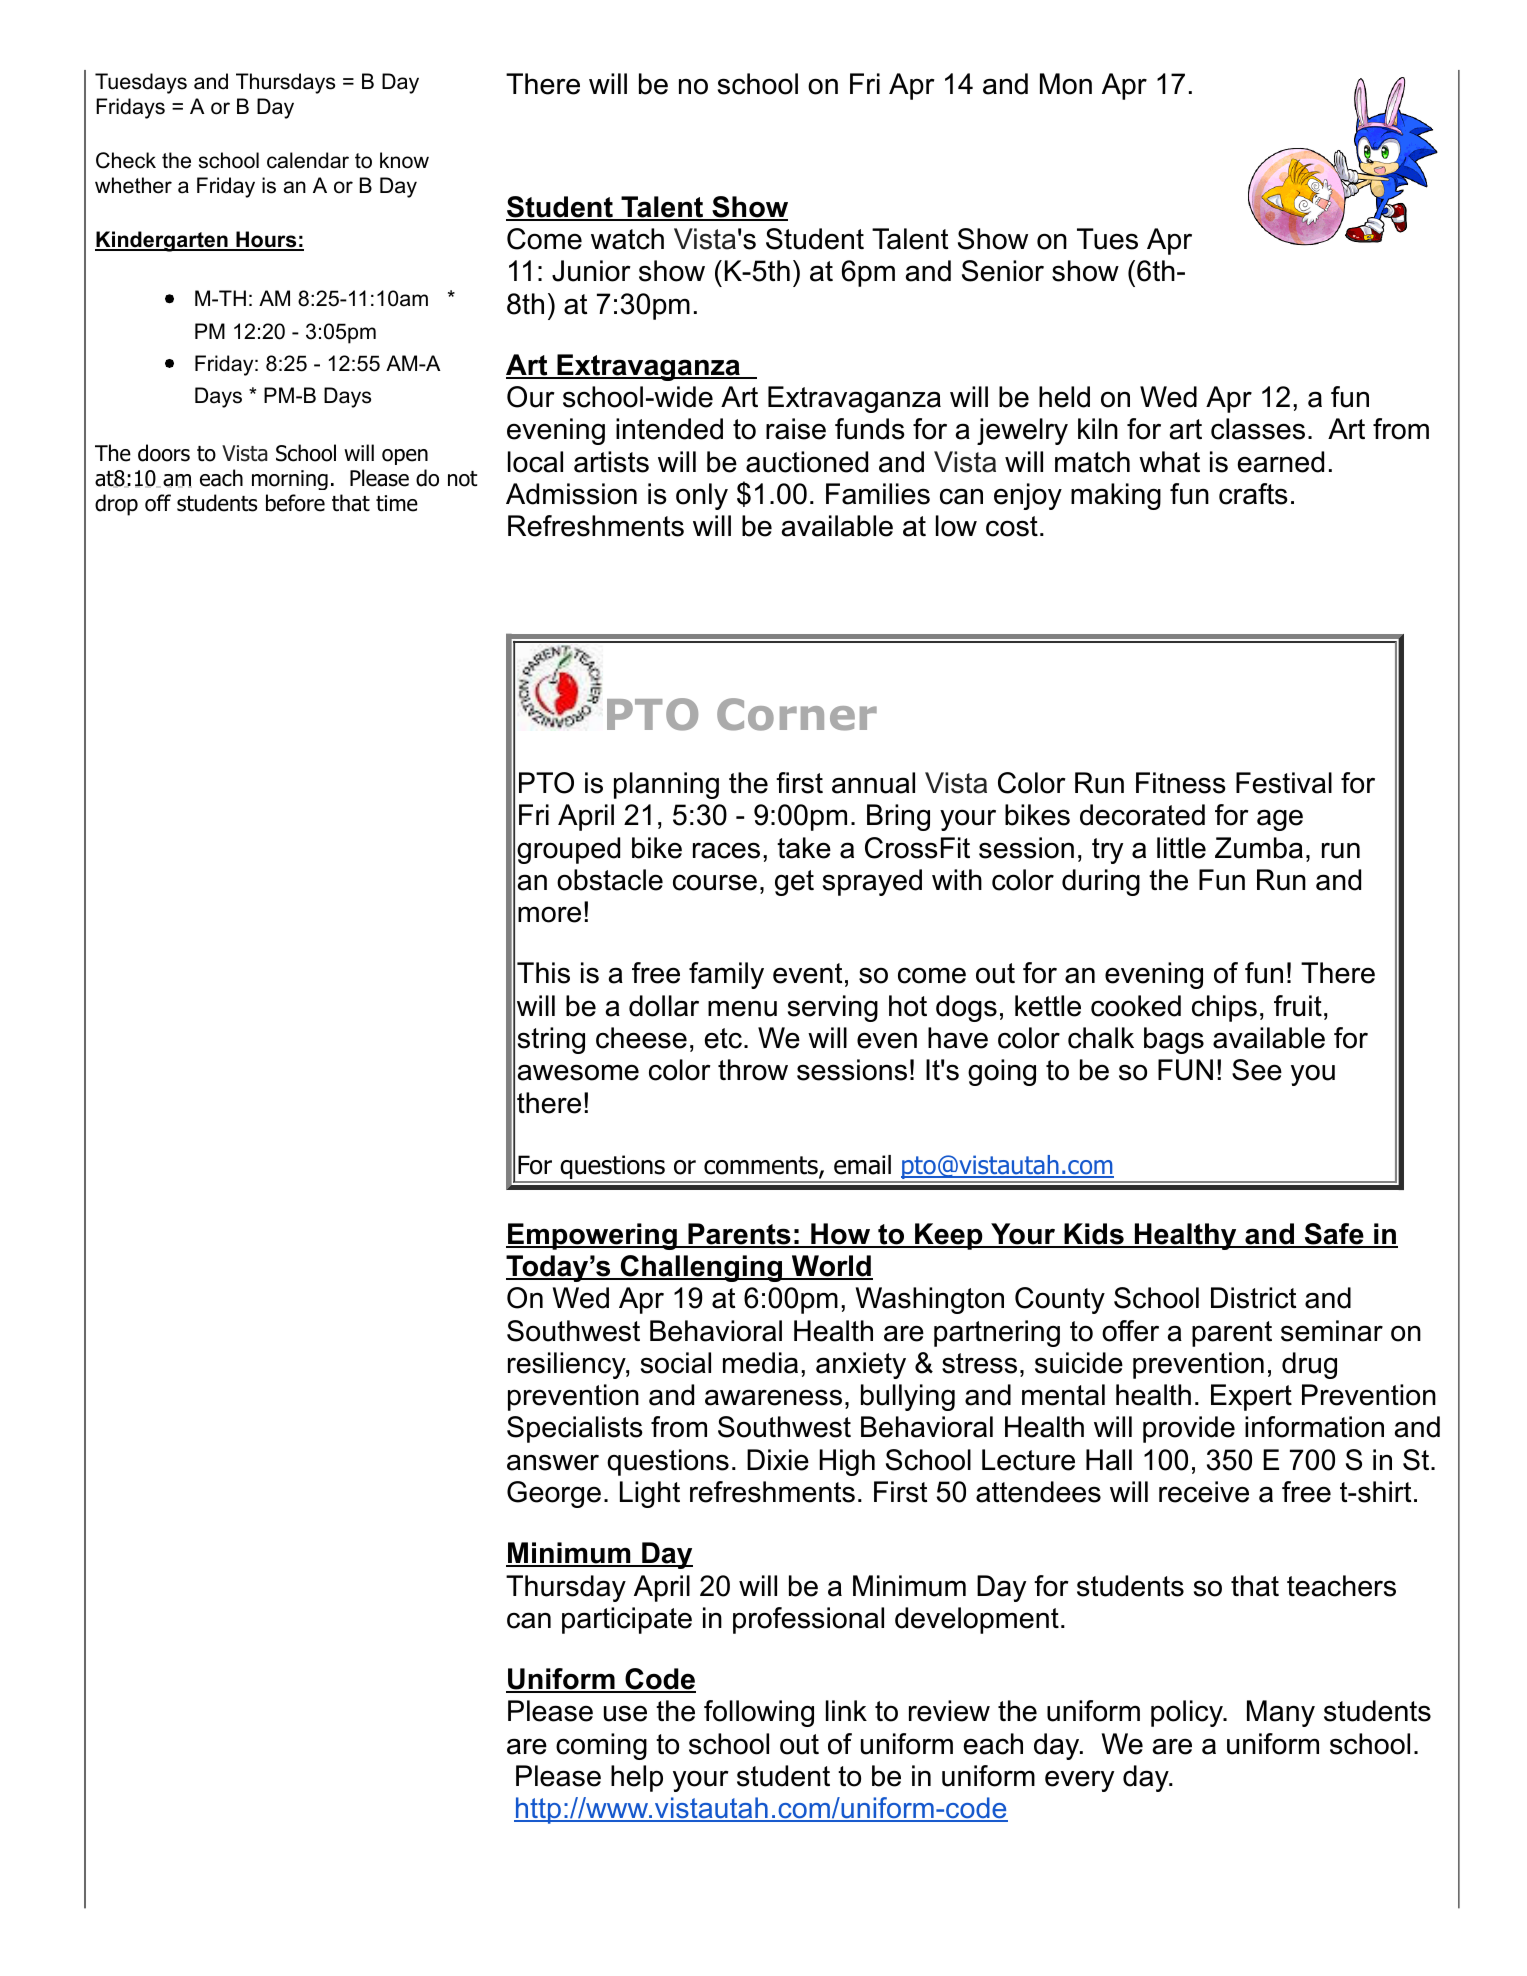 The image size is (1527, 1976). What do you see at coordinates (760, 1363) in the document?
I see `media` at bounding box center [760, 1363].
